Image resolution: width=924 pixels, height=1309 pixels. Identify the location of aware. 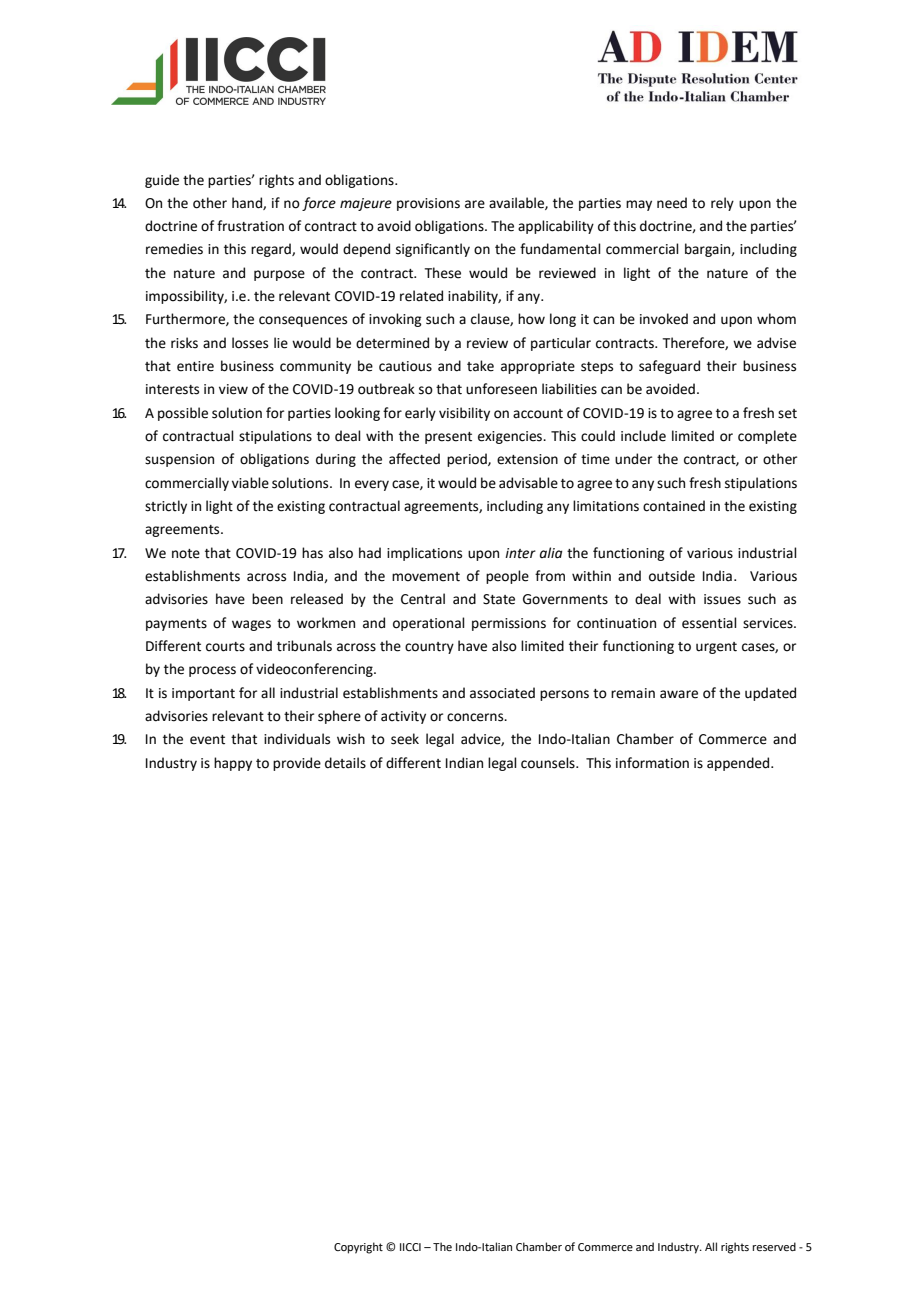
(679, 694).
